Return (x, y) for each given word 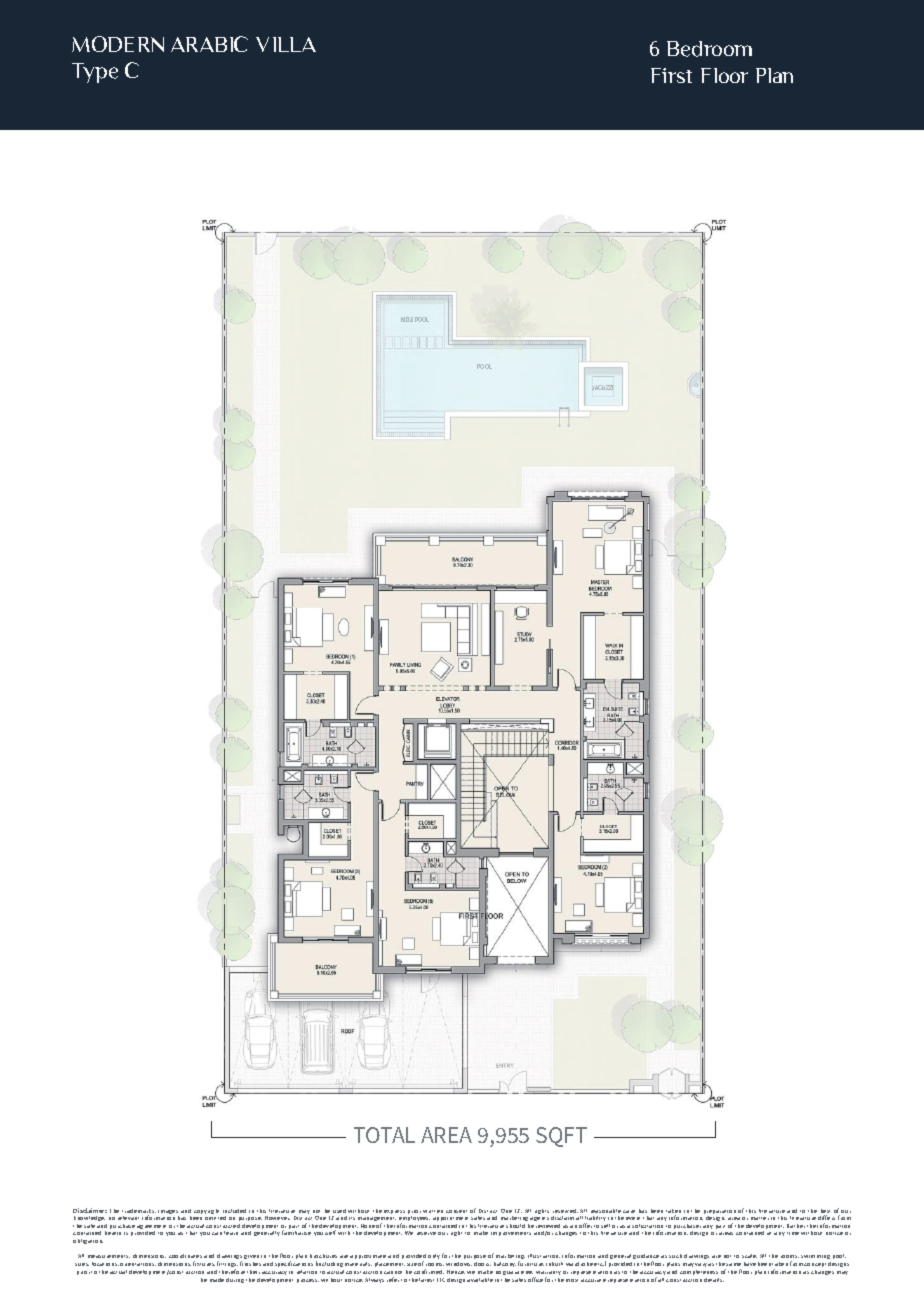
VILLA (286, 44)
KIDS (407, 319)
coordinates (185, 1256)
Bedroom (709, 49)
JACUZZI (602, 387)
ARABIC (209, 44)
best (825, 1212)
